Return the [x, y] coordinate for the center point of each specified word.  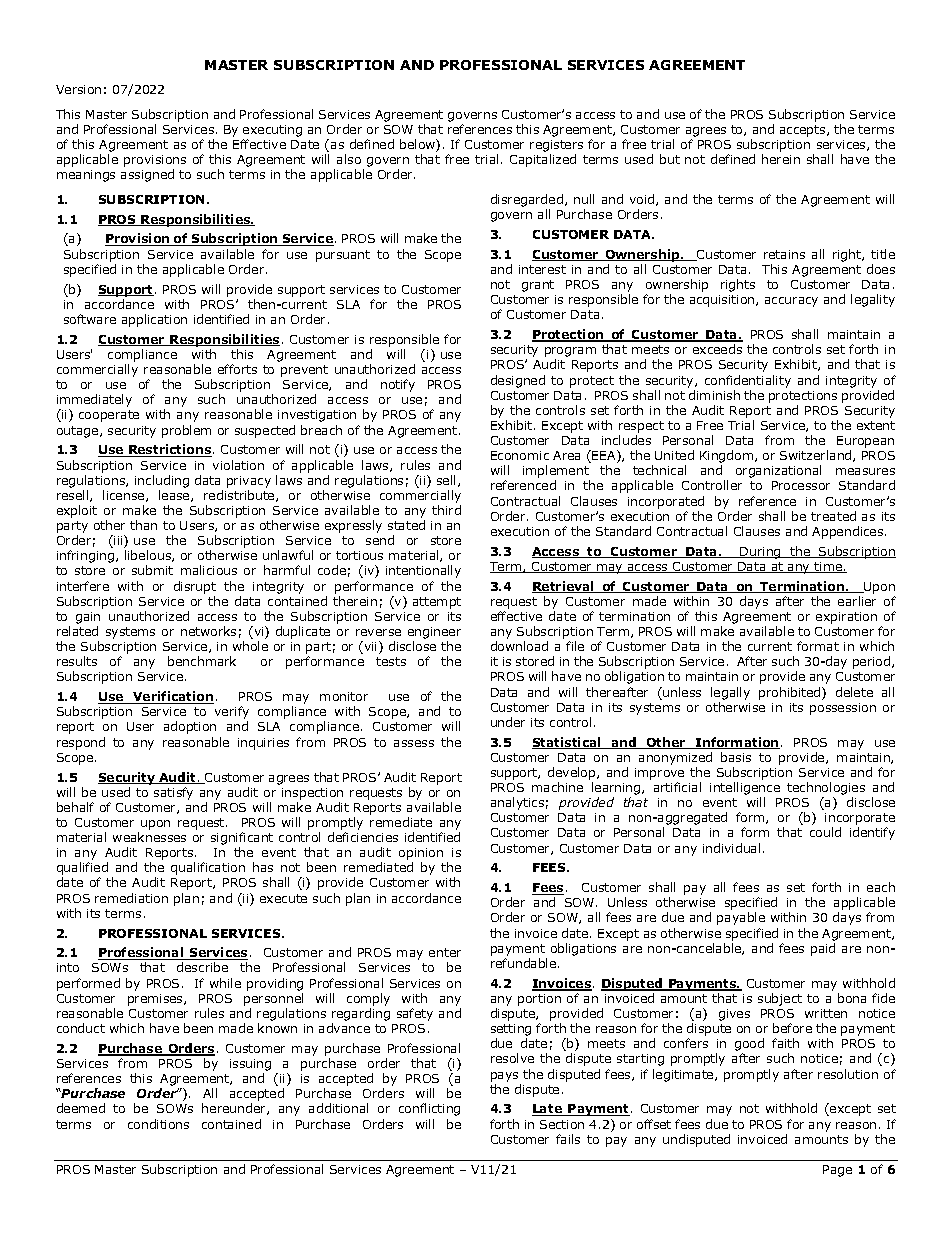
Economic [520, 455]
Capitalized [543, 160]
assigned [147, 175]
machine [557, 787]
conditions [158, 1124]
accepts [804, 131]
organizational [778, 471]
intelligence [745, 790]
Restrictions [170, 450]
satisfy [173, 793]
